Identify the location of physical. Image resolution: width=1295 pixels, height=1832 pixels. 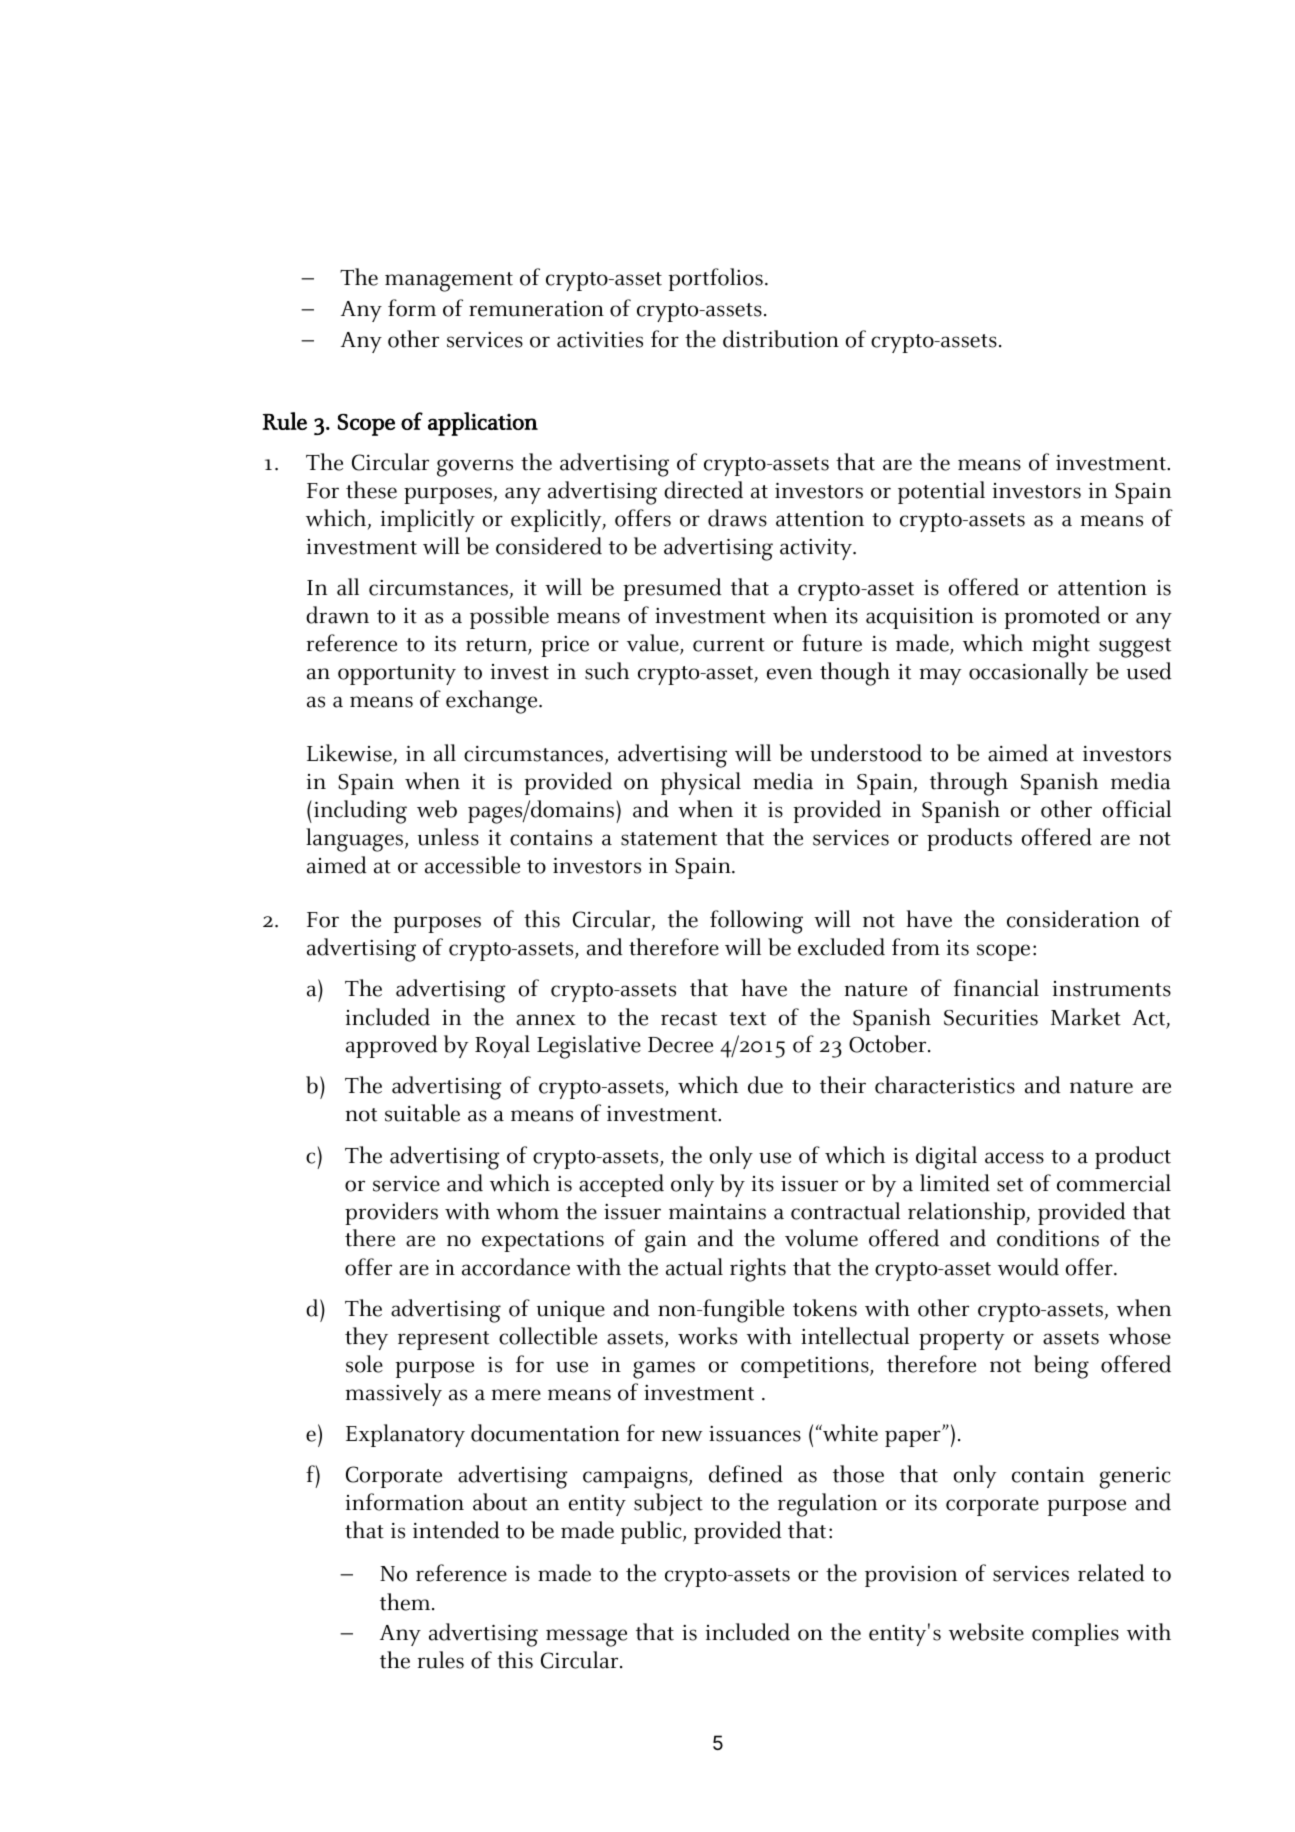
(701, 783).
